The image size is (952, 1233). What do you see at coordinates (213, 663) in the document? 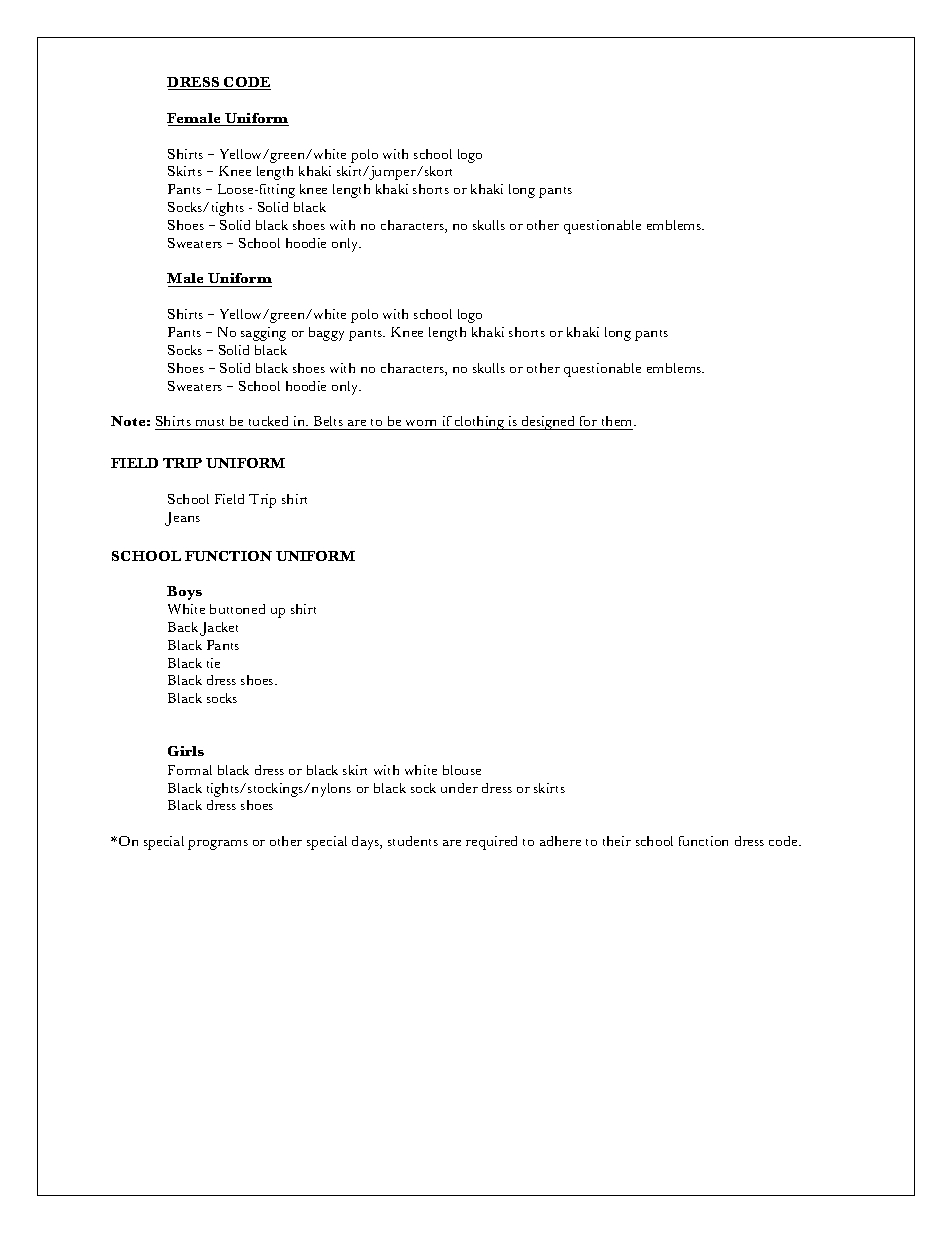
I see `tie` at bounding box center [213, 663].
